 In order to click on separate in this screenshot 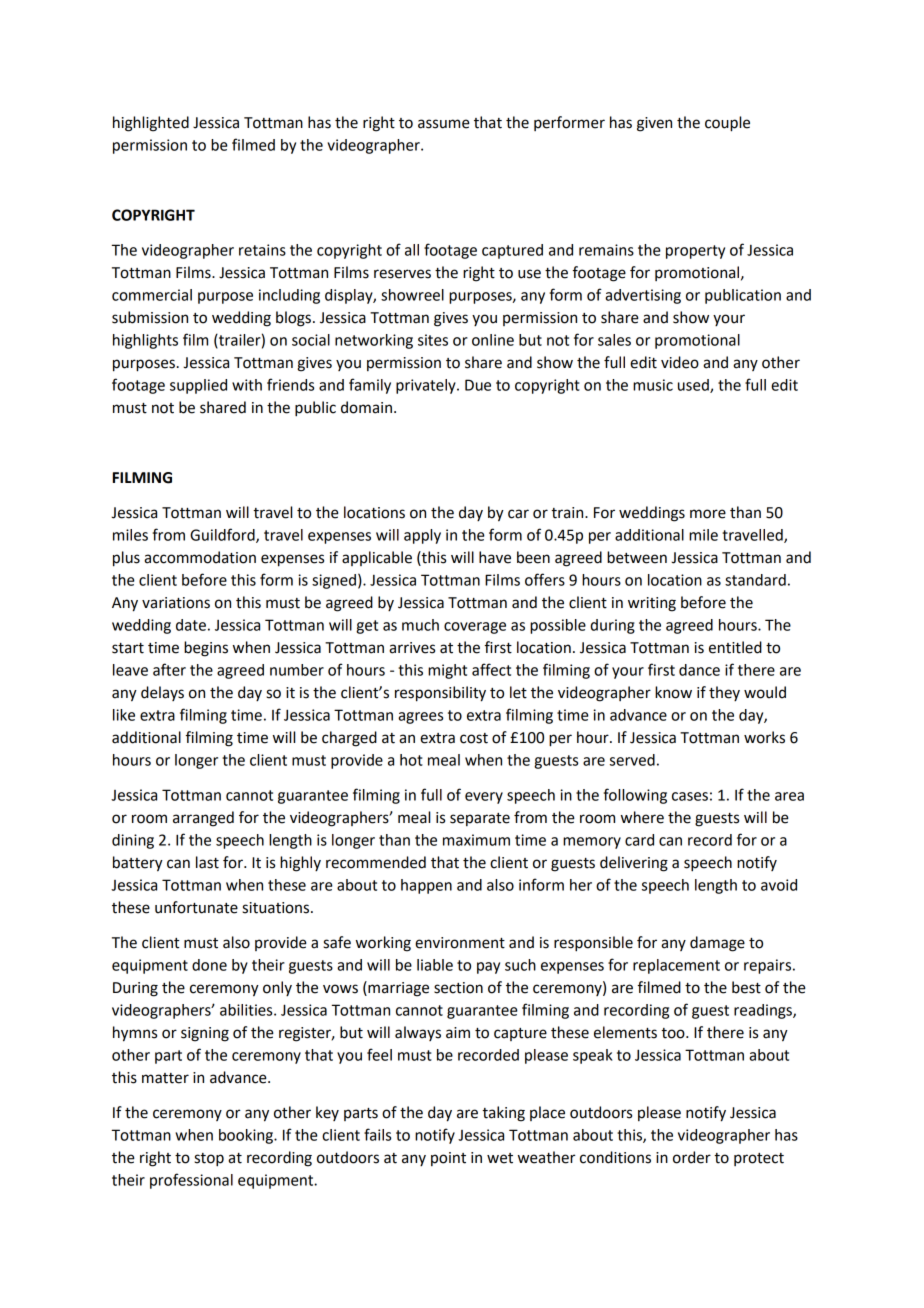, I will do `click(480, 819)`.
